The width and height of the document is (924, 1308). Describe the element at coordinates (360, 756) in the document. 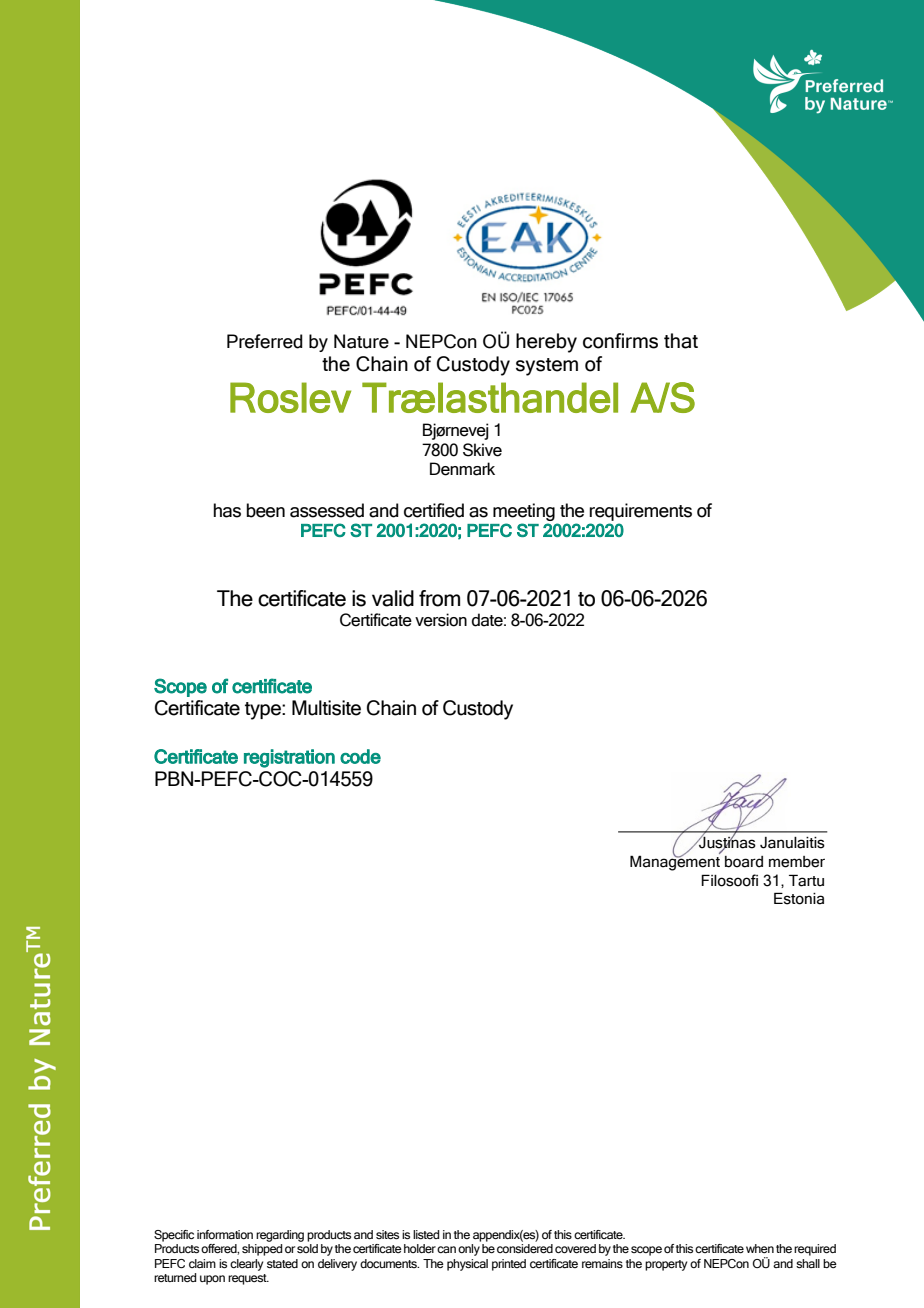

I see `code` at that location.
